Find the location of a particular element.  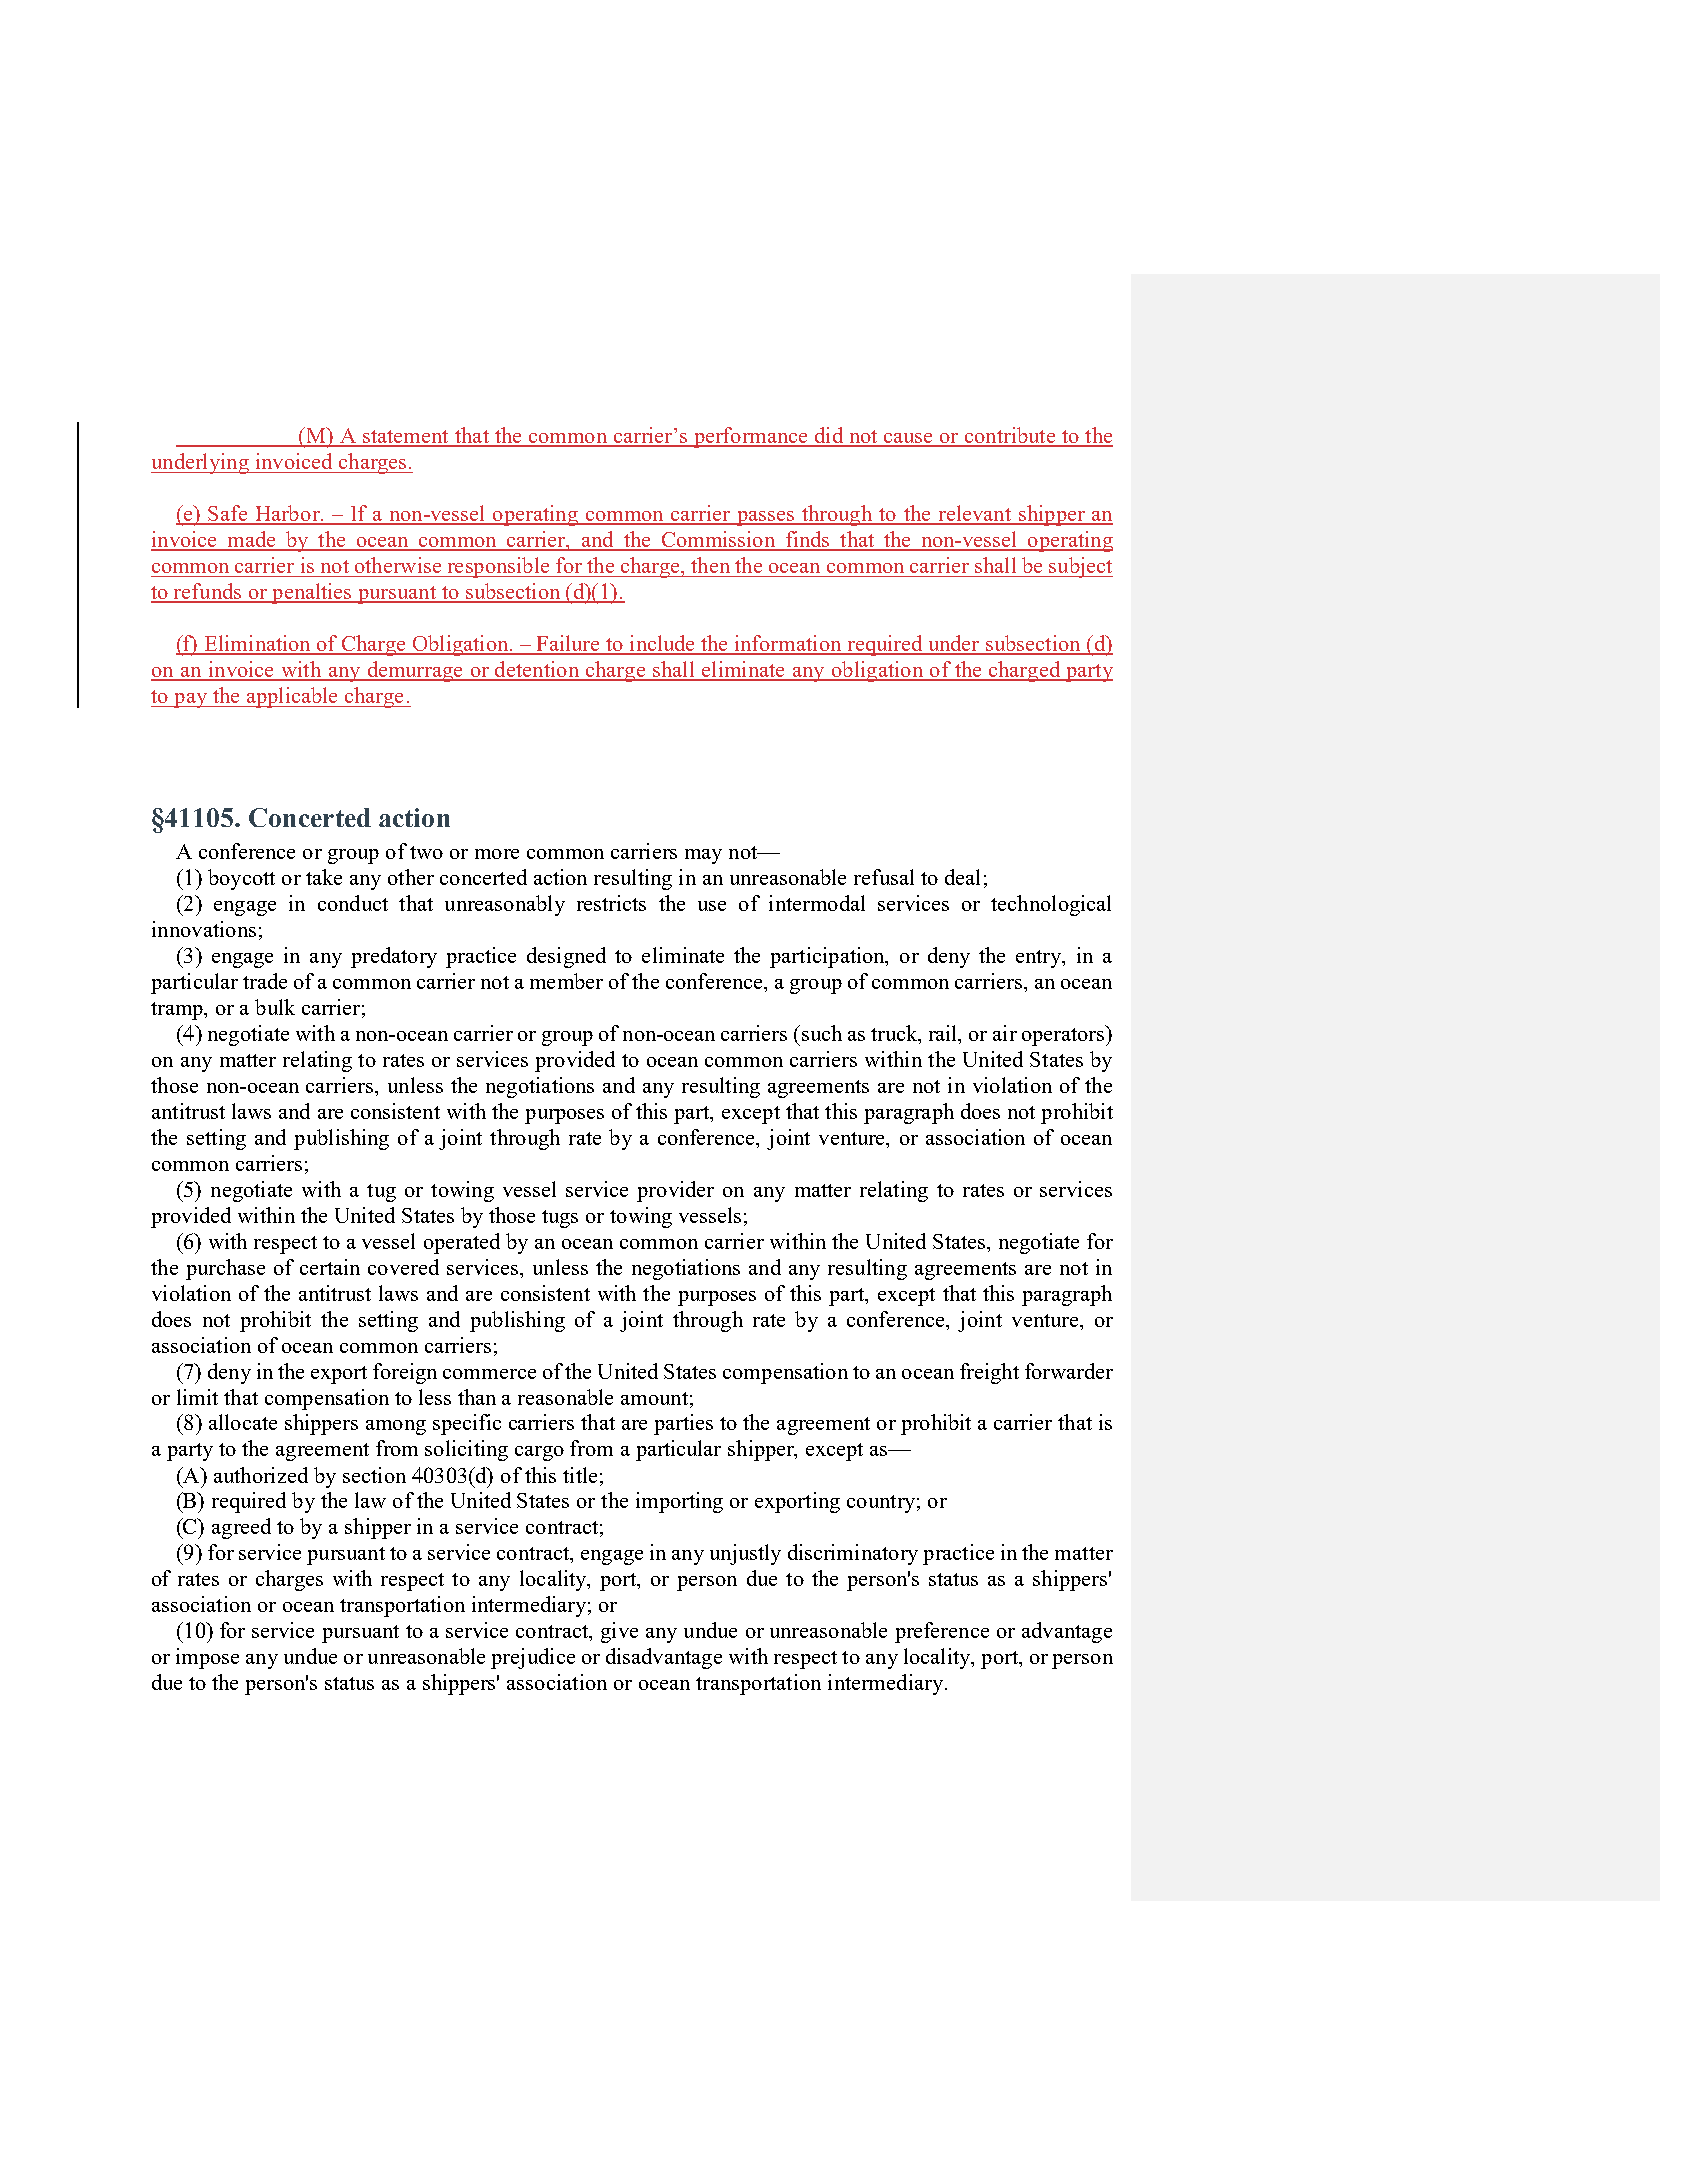

impose is located at coordinates (207, 1658).
